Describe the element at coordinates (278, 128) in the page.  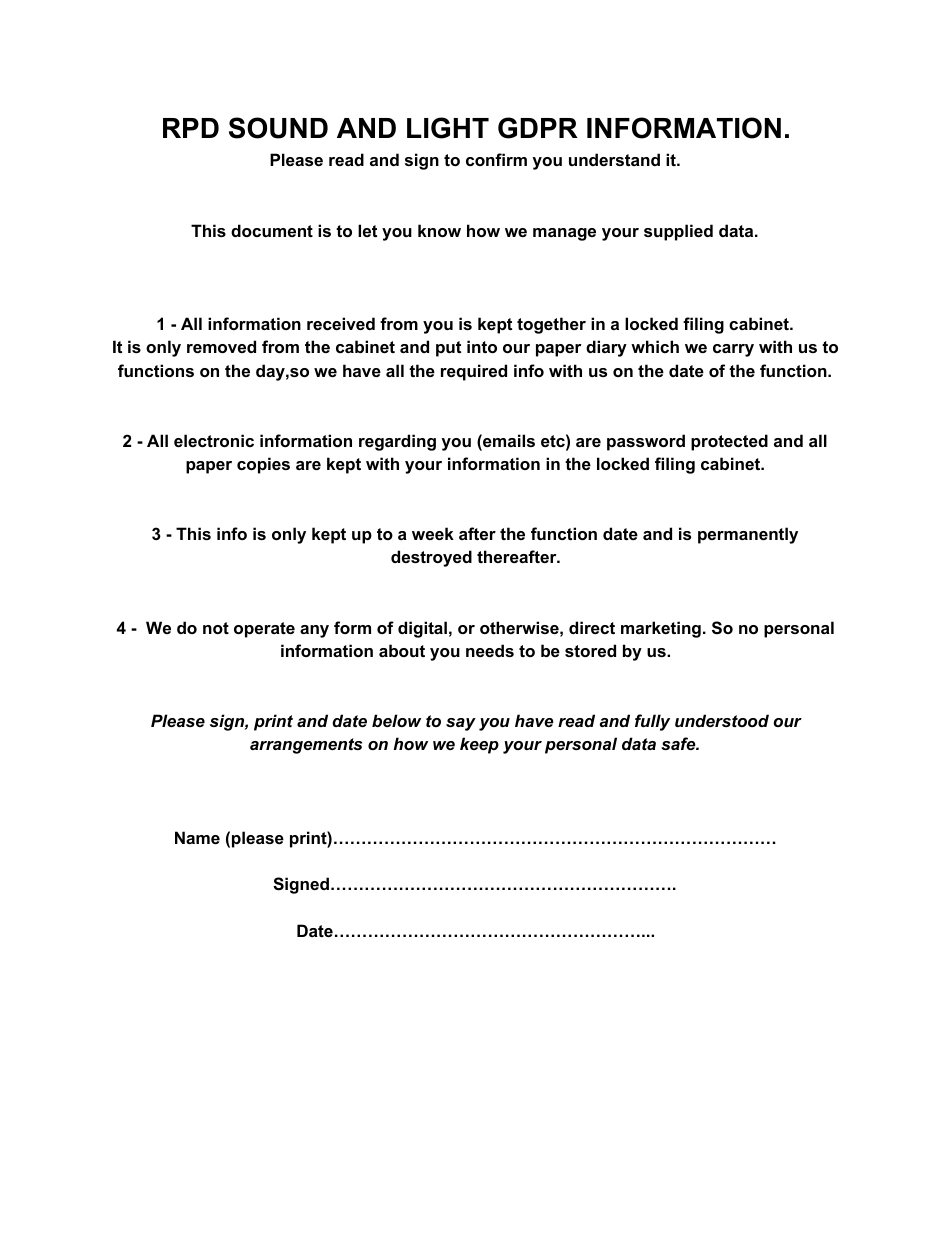
I see `SOUND` at that location.
